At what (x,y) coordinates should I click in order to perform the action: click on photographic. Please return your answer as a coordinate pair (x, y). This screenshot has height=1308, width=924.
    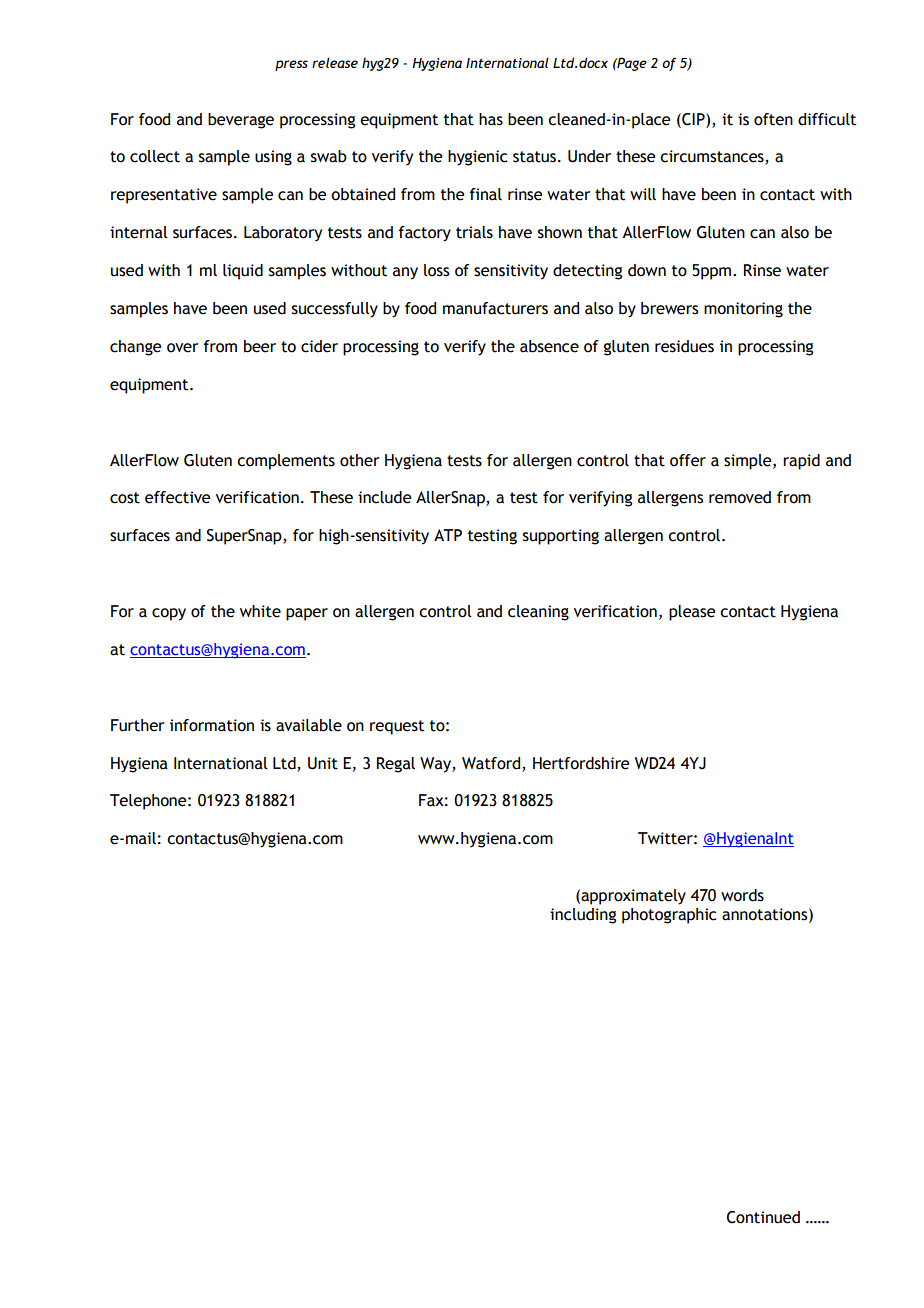
    Looking at the image, I should click on (669, 916).
